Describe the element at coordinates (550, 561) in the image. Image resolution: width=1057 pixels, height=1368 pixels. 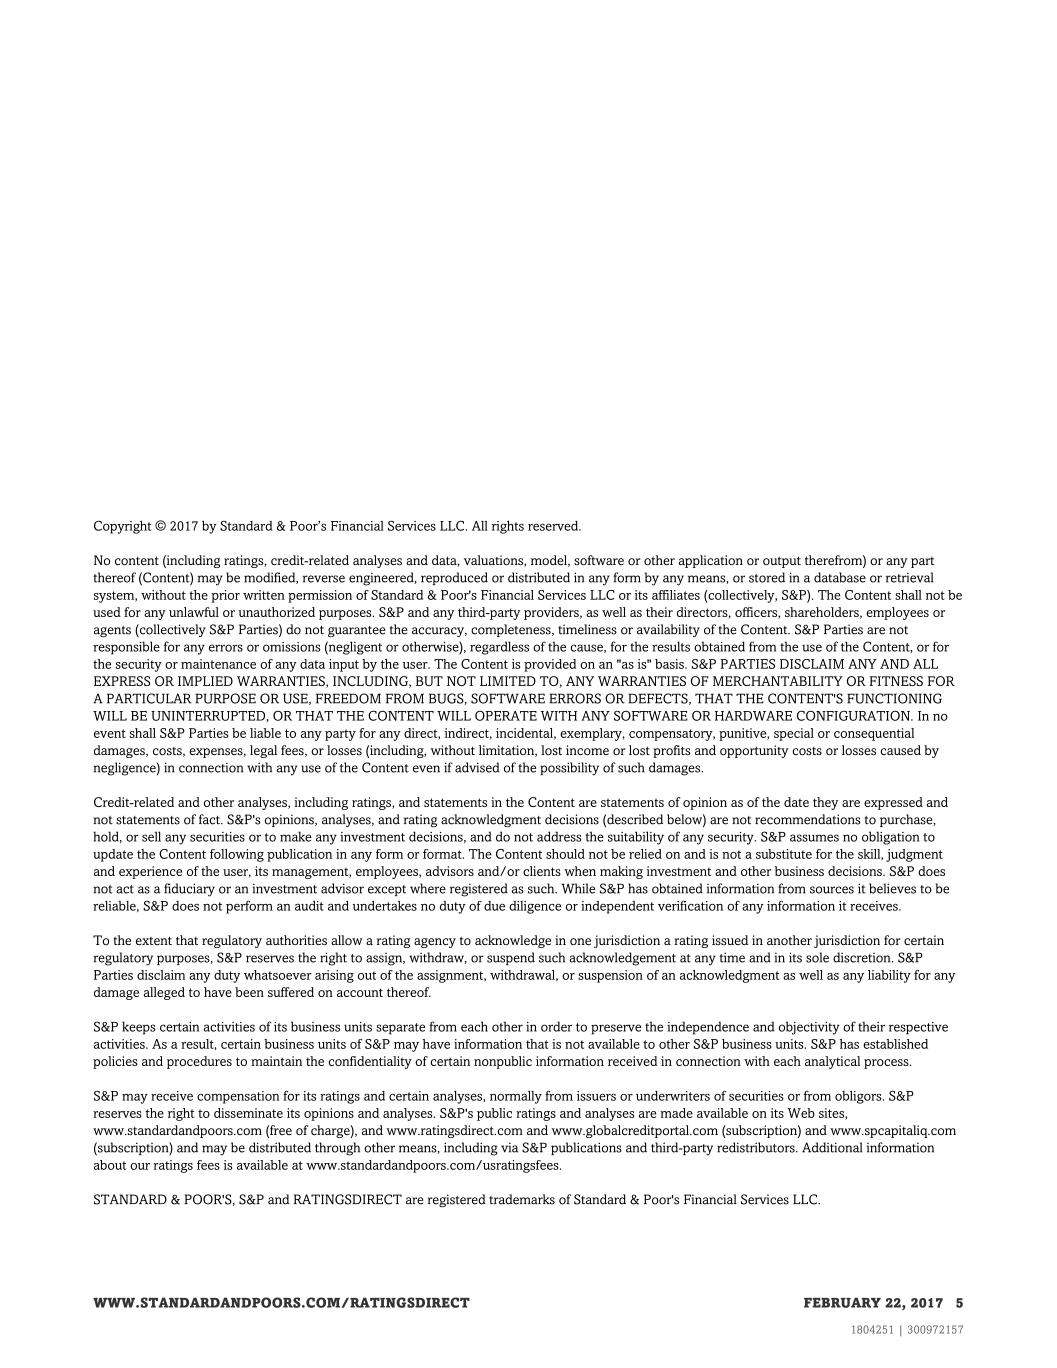
I see `model` at that location.
